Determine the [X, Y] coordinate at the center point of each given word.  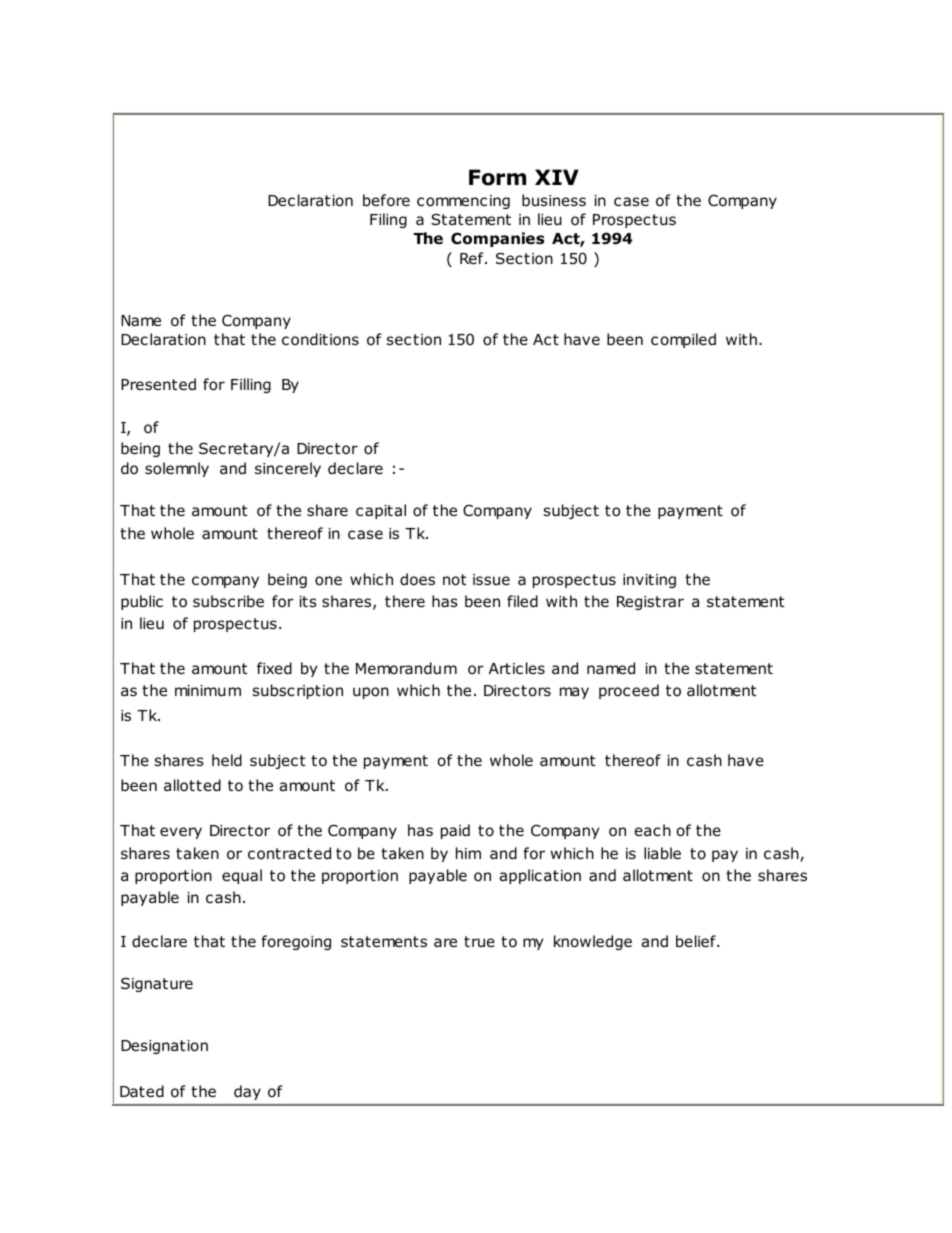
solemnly [177, 469]
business [554, 200]
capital [381, 511]
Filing [388, 220]
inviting [649, 581]
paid [455, 831]
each [653, 830]
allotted [192, 785]
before [386, 200]
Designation [164, 1047]
